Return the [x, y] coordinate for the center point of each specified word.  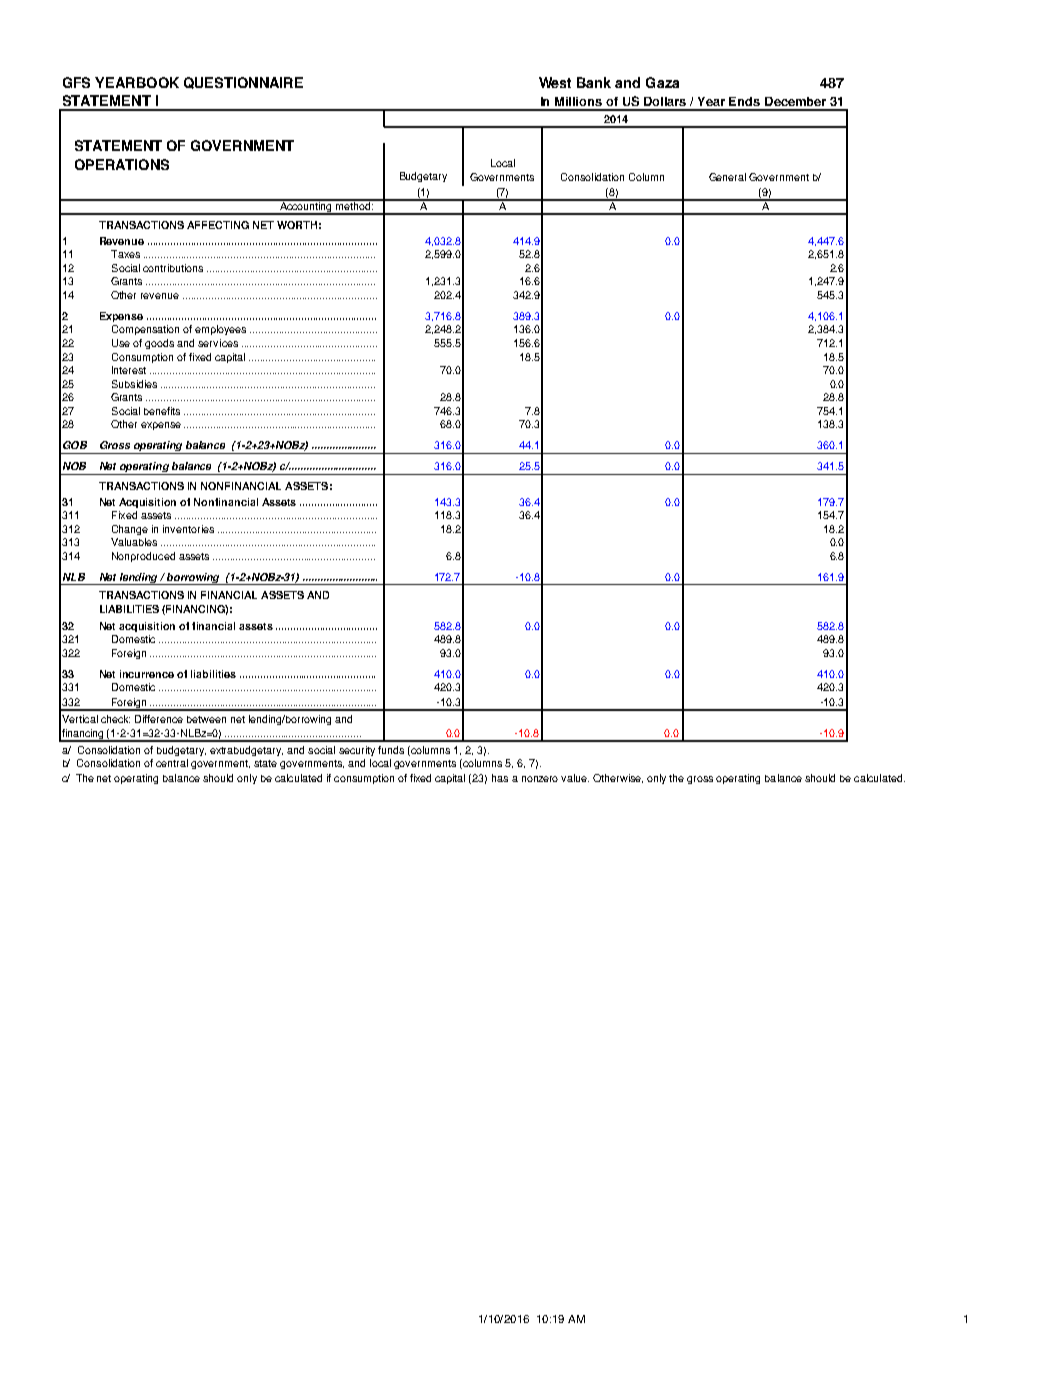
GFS [76, 82]
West [555, 82]
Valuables [134, 542]
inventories [188, 529]
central [172, 763]
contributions [173, 268]
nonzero [540, 779]
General [727, 177]
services [218, 343]
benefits [162, 411]
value [575, 778]
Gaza [662, 82]
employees [220, 330]
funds [391, 750]
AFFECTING [218, 225]
